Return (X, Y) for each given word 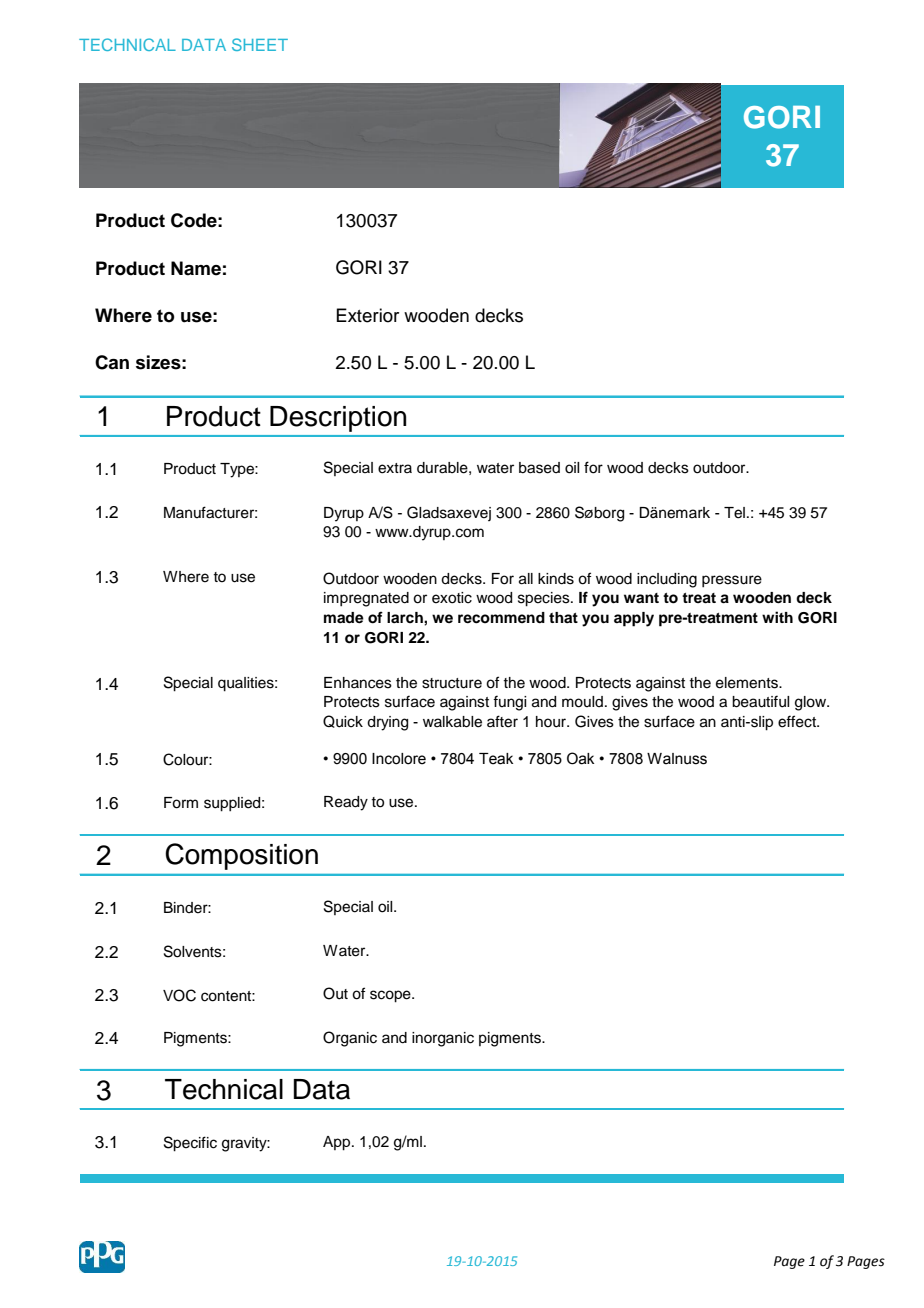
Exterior (367, 315)
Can (112, 362)
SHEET (260, 44)
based (539, 468)
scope (391, 996)
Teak (496, 759)
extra (395, 468)
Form (181, 803)
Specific (190, 1144)
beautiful (760, 701)
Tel (734, 513)
